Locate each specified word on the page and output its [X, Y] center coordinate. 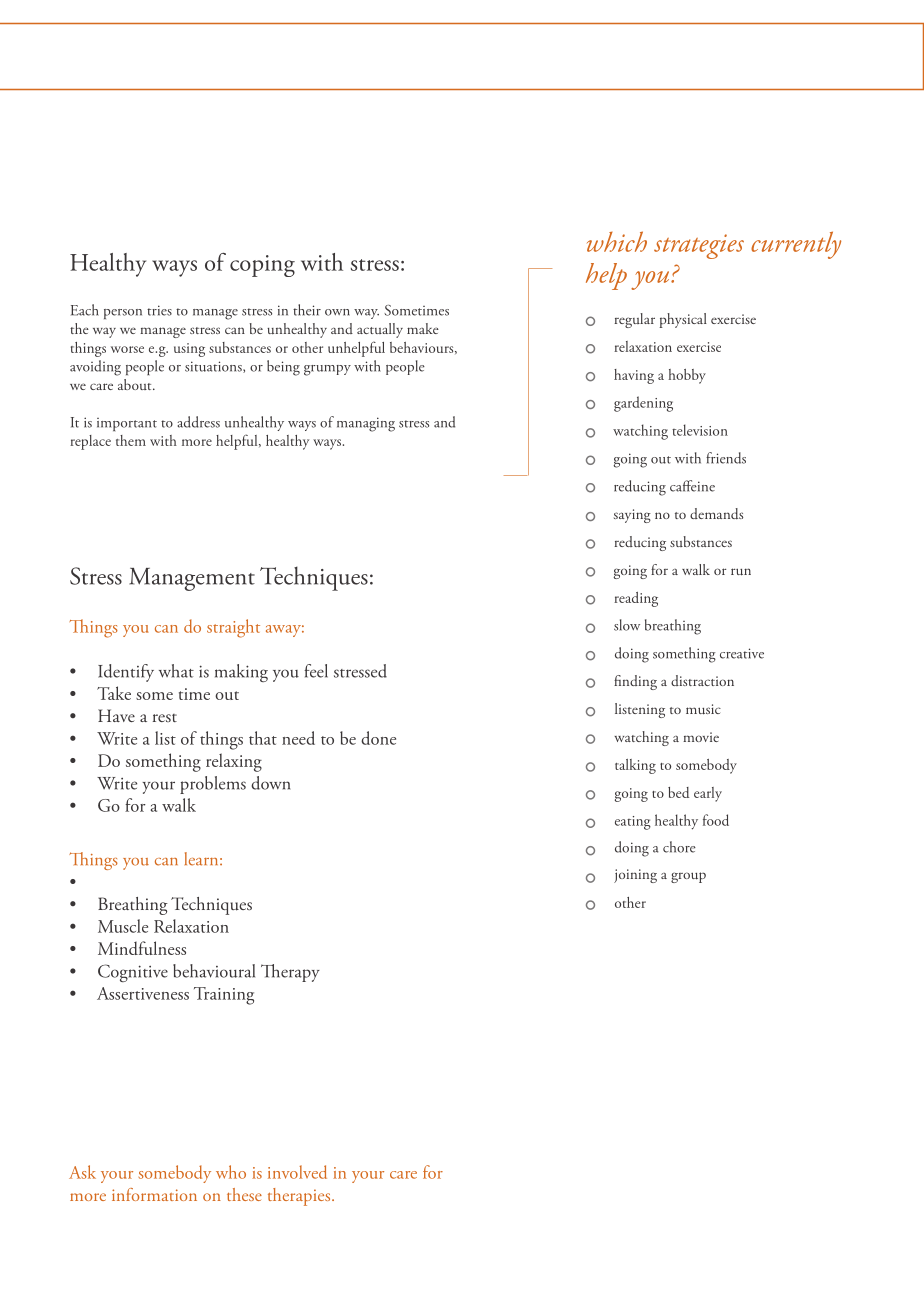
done [378, 738]
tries [159, 310]
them [131, 440]
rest [165, 718]
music [703, 709]
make [423, 328]
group [688, 877]
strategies [699, 246]
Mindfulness [142, 948]
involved [297, 1172]
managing [366, 424]
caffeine [692, 486]
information [154, 1194]
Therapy [290, 973]
